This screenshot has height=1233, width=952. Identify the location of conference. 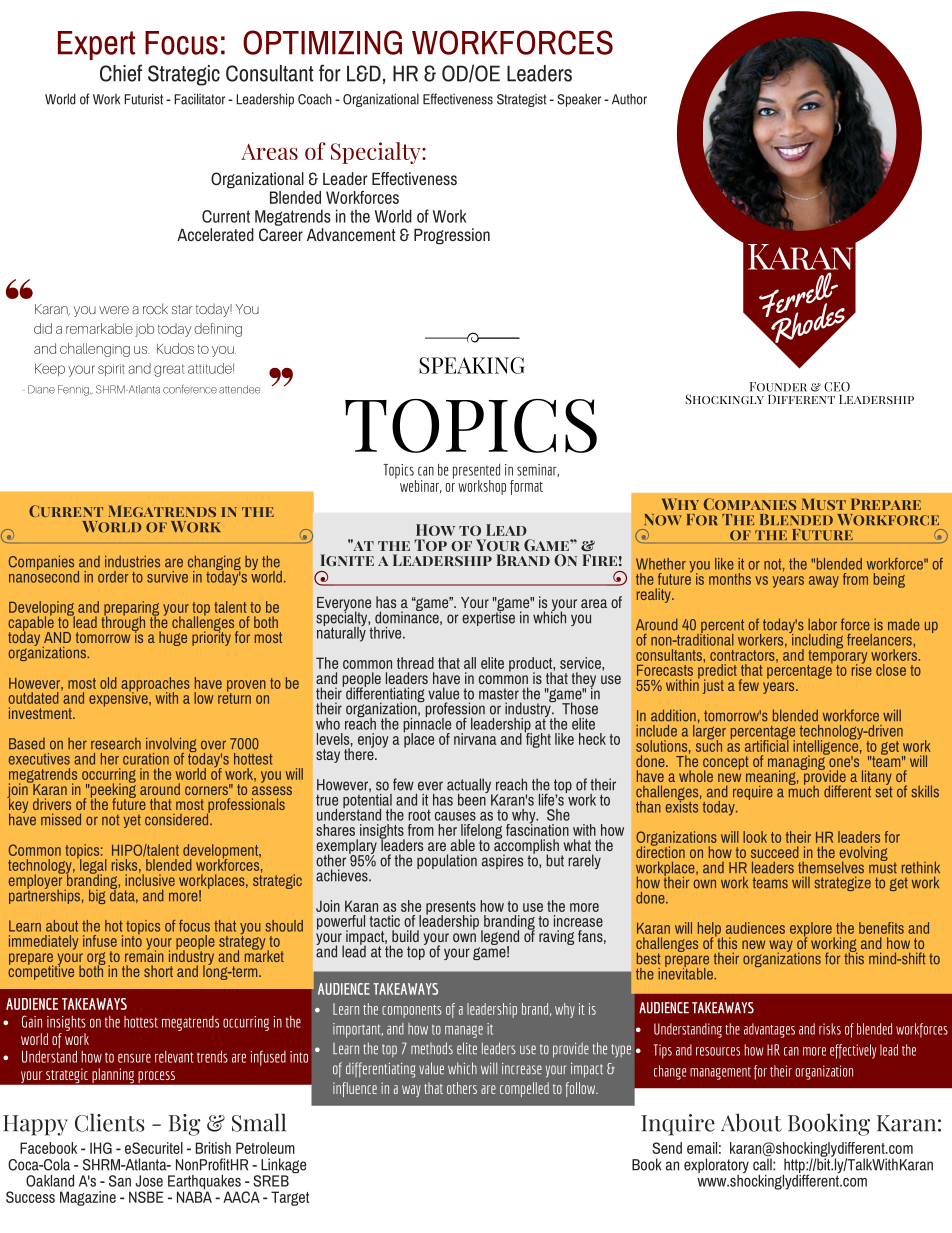
(190, 389).
